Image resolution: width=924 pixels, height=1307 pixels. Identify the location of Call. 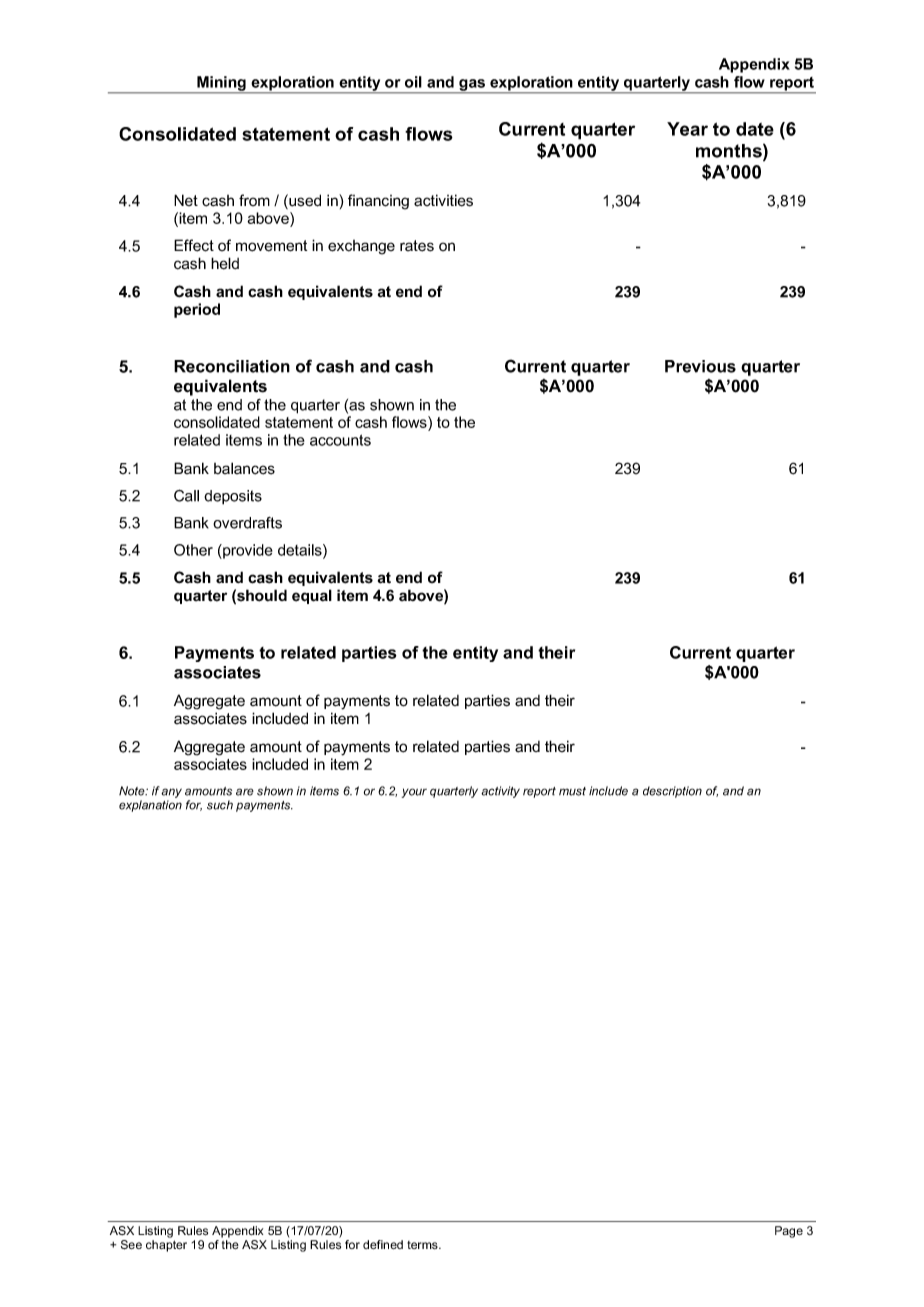
(186, 495).
